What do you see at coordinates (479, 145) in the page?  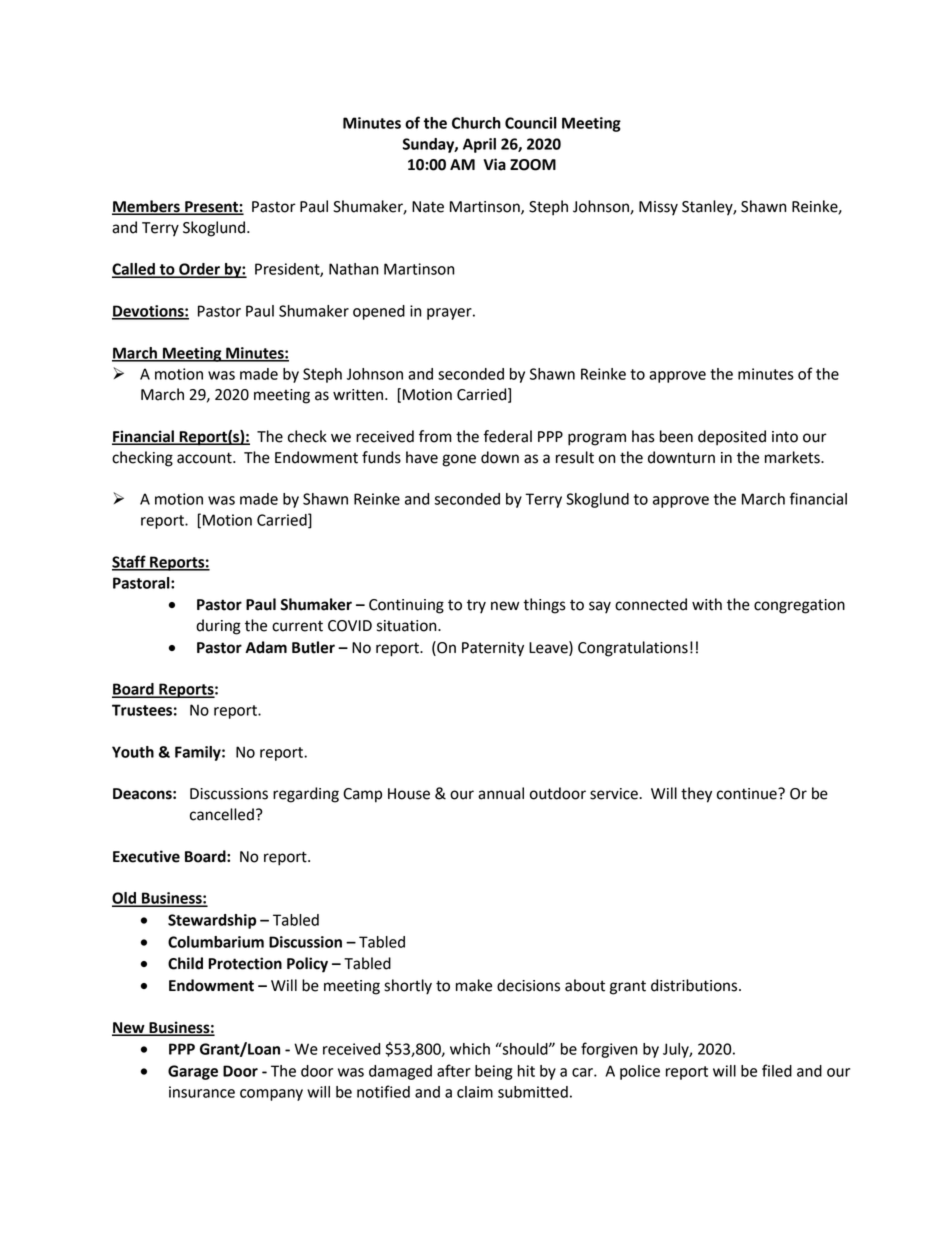 I see `April` at bounding box center [479, 145].
